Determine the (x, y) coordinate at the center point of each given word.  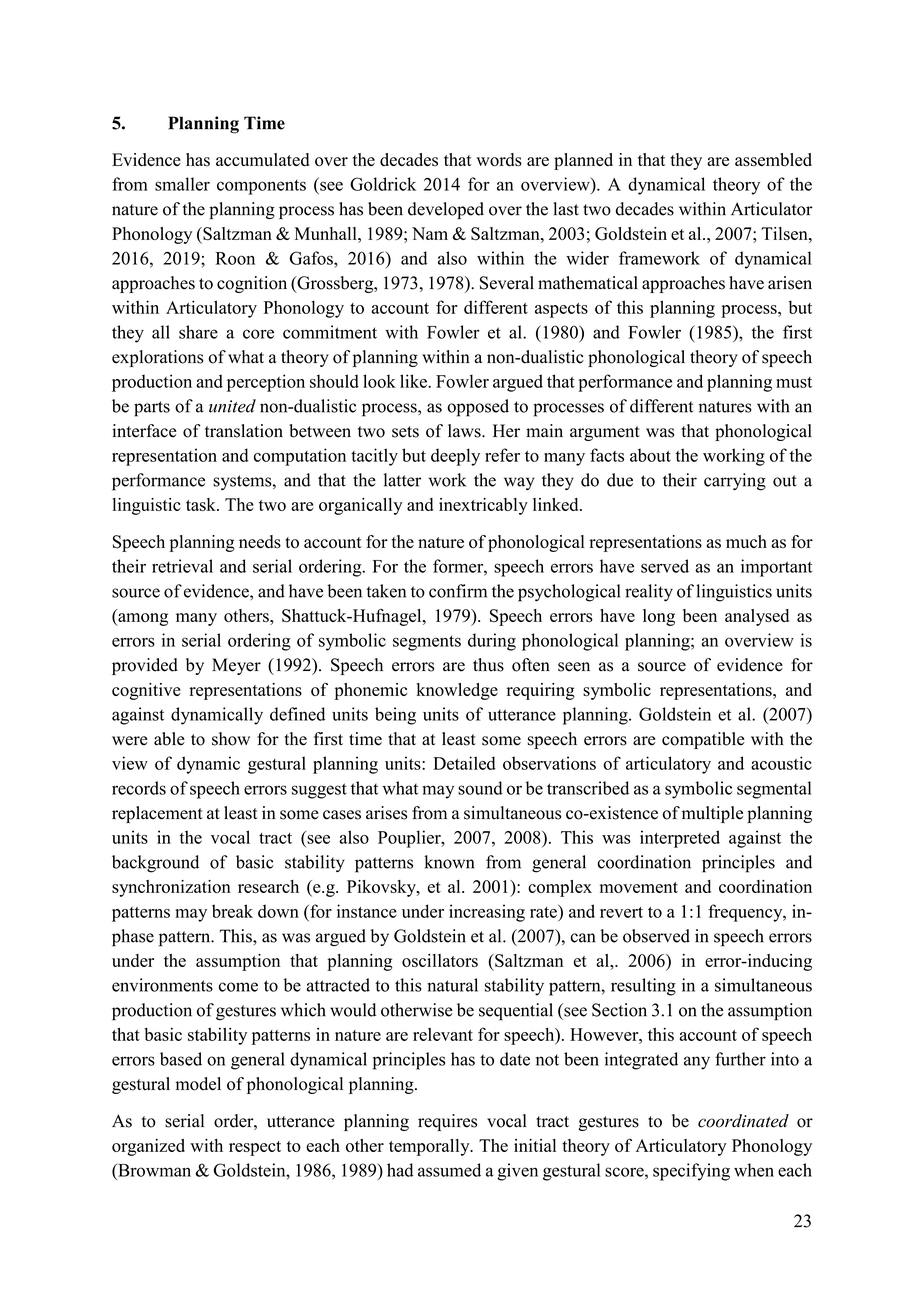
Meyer (236, 666)
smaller (182, 184)
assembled (773, 160)
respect (255, 1148)
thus (488, 665)
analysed (757, 617)
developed (446, 210)
